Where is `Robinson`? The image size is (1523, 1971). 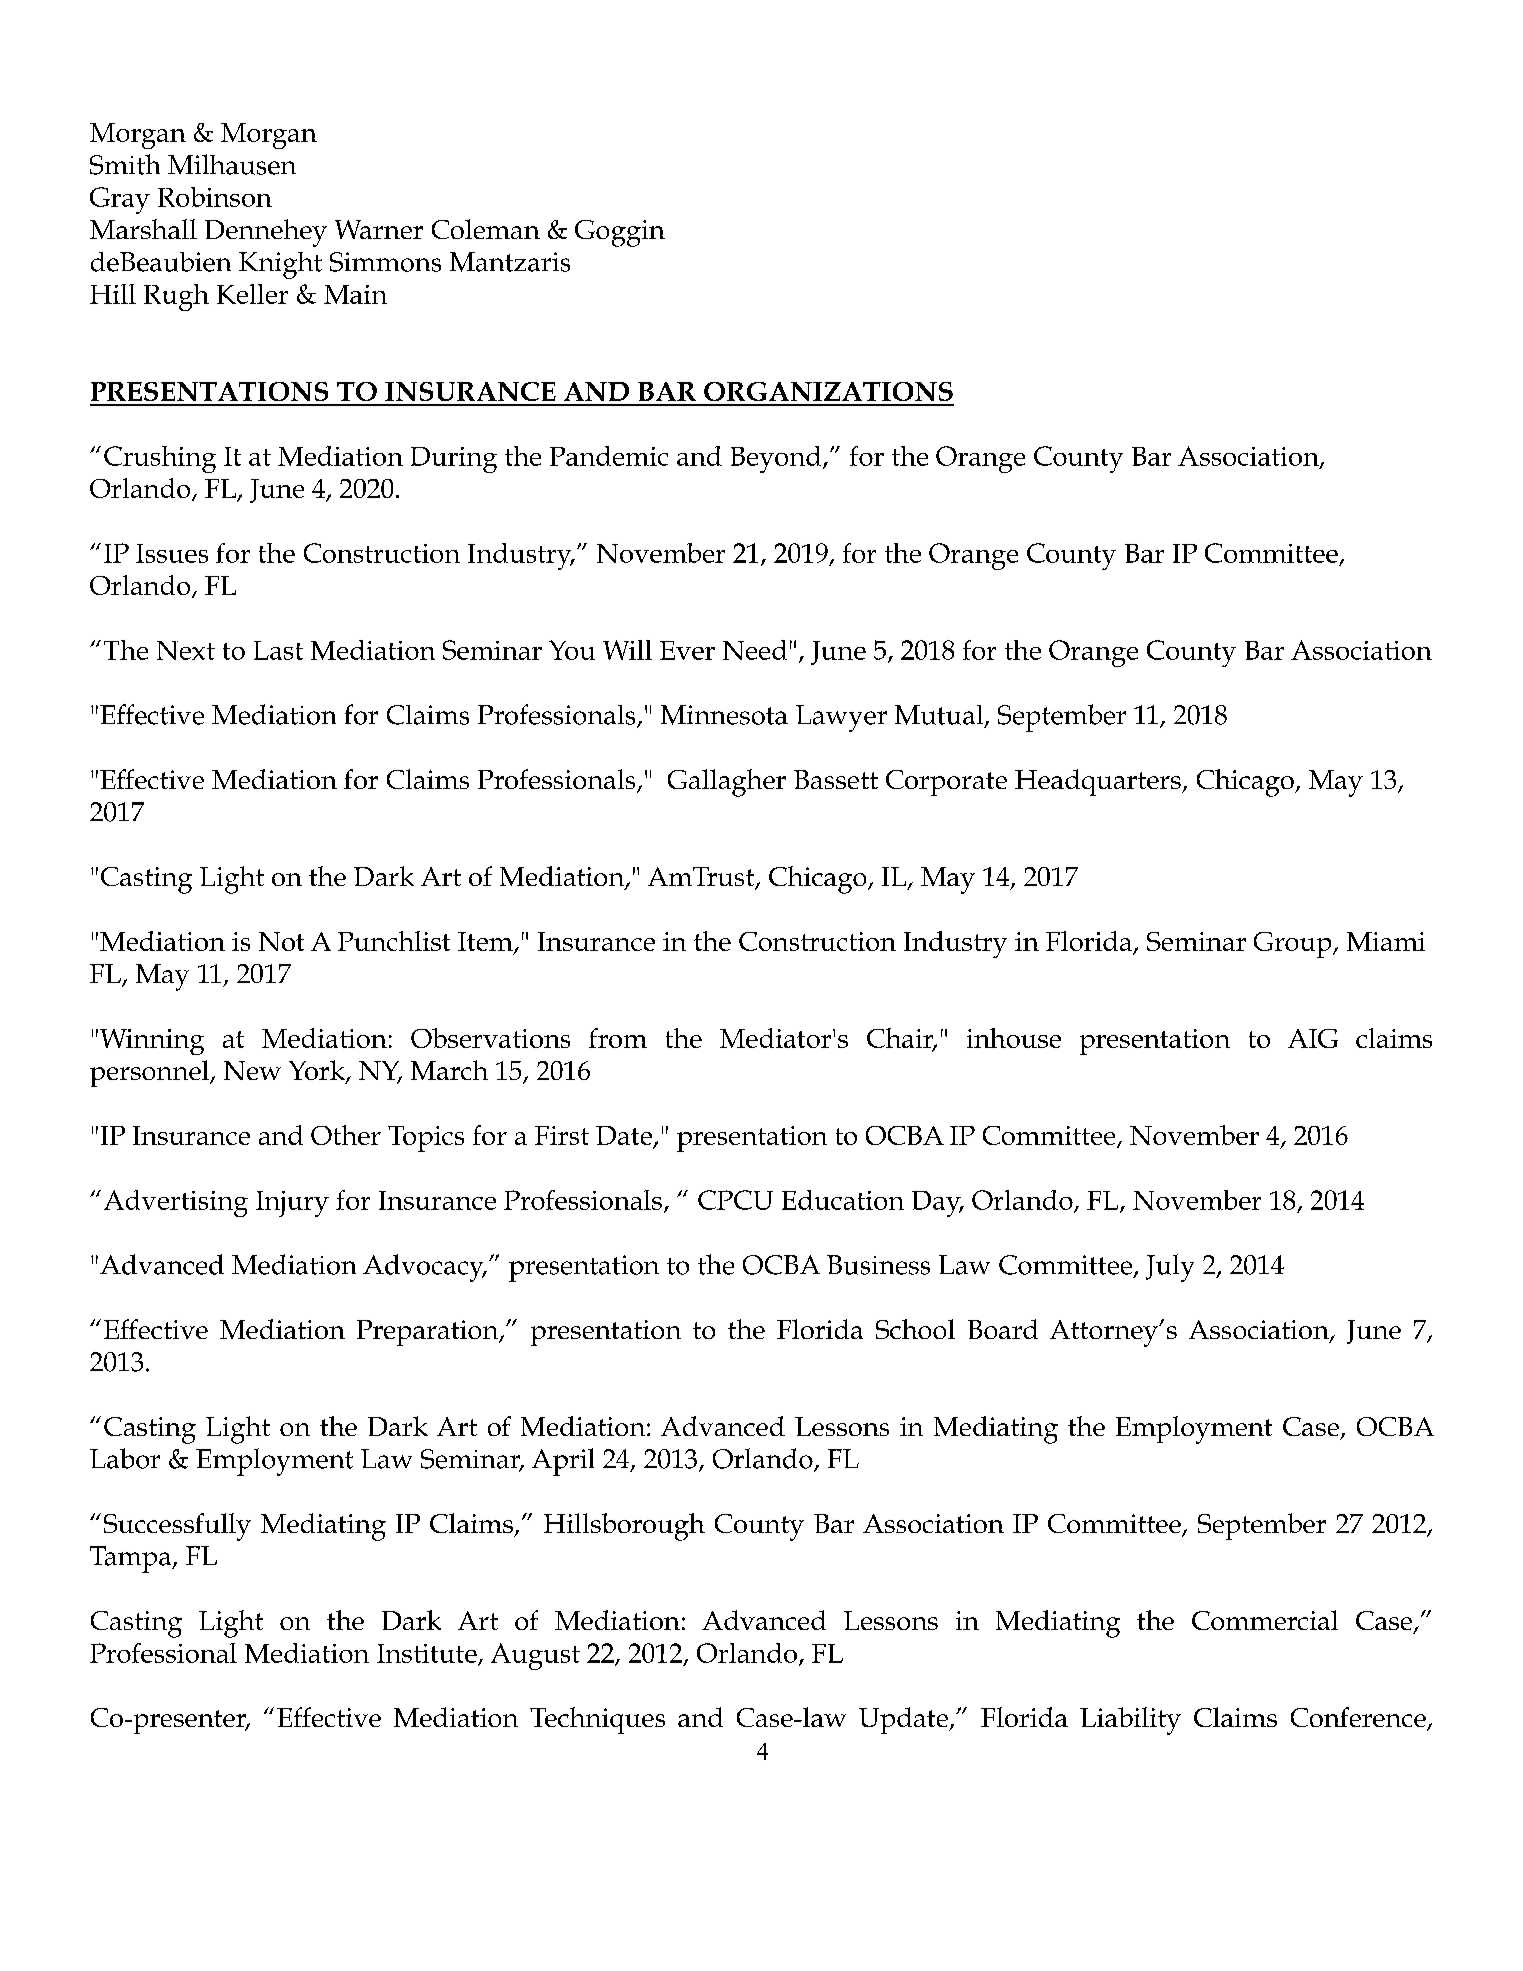 Robinson is located at coordinates (215, 197).
